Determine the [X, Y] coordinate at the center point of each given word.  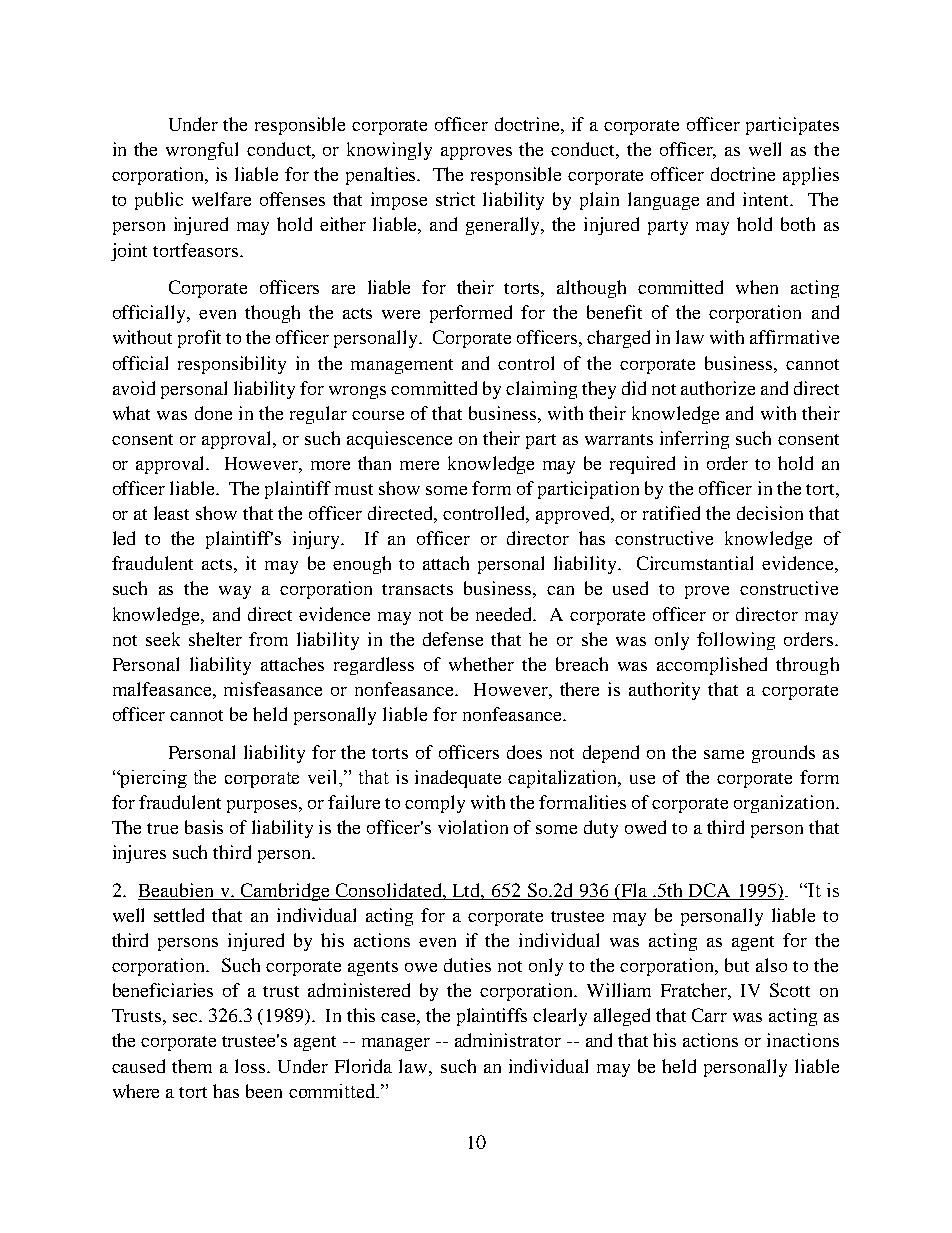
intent [767, 199]
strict [455, 199]
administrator [508, 1040]
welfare [221, 199]
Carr [709, 1015]
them [192, 1066]
